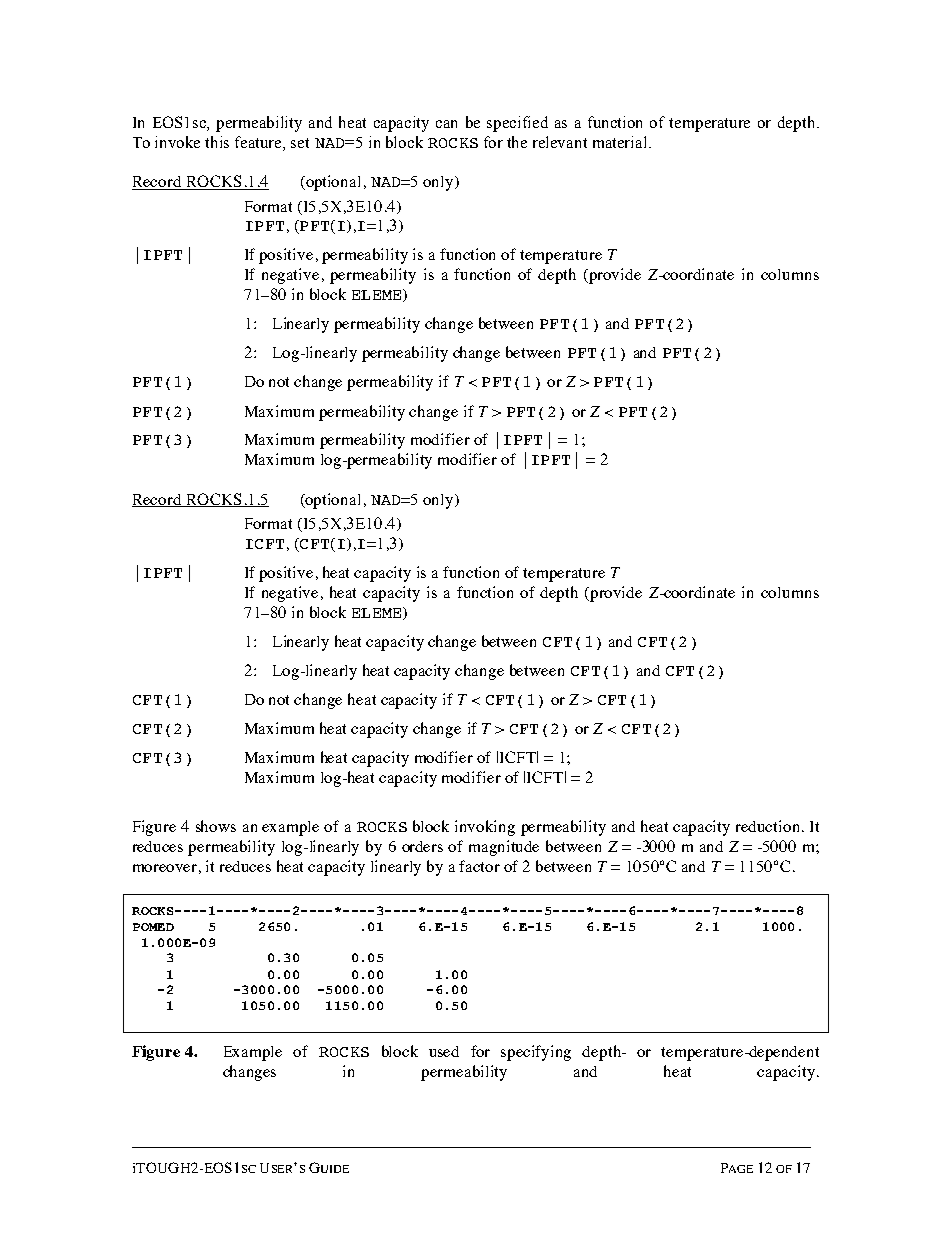 This page has width=952, height=1233. Describe the element at coordinates (485, 828) in the page. I see `invoking` at that location.
